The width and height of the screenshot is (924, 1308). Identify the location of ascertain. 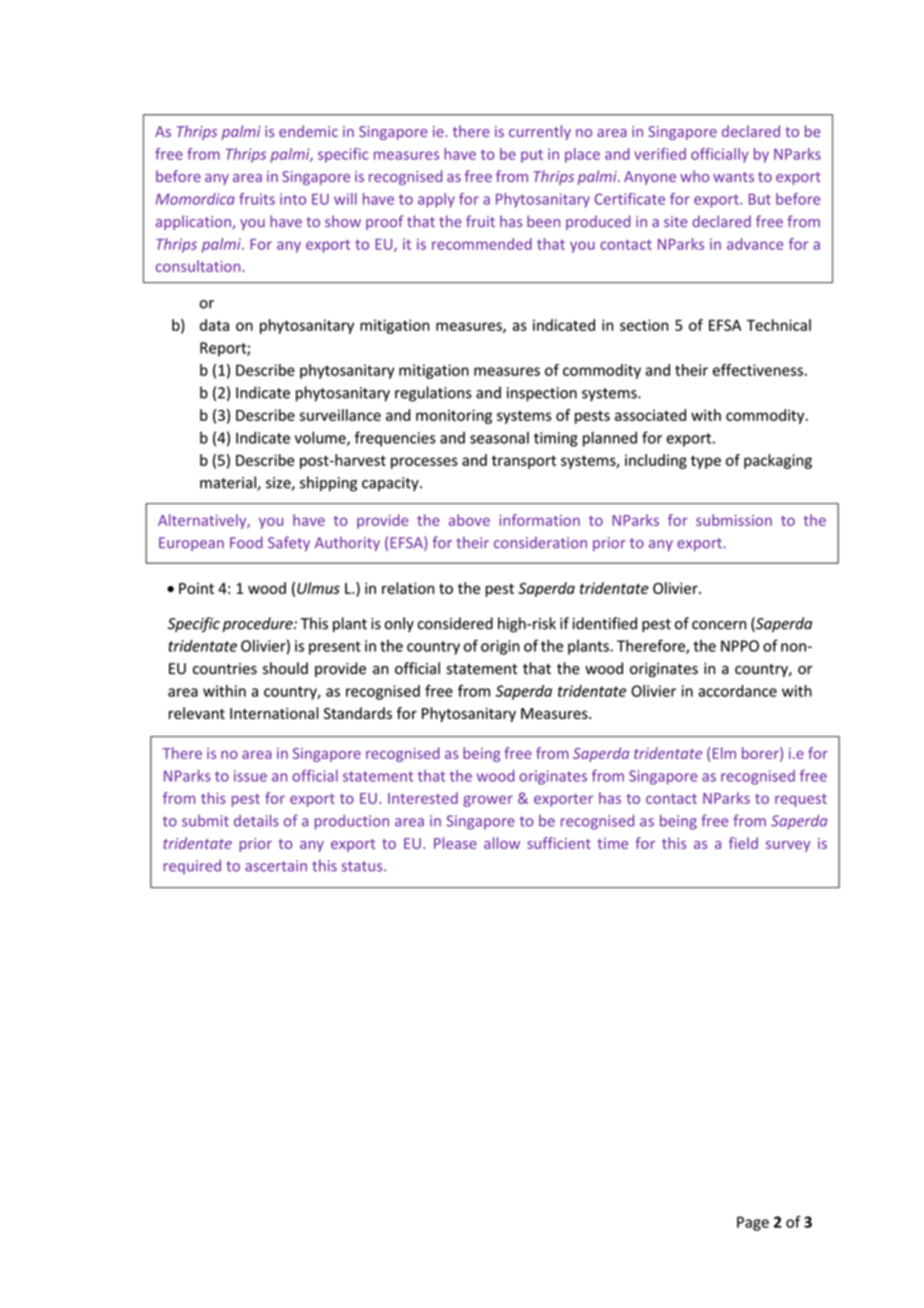
(276, 866).
